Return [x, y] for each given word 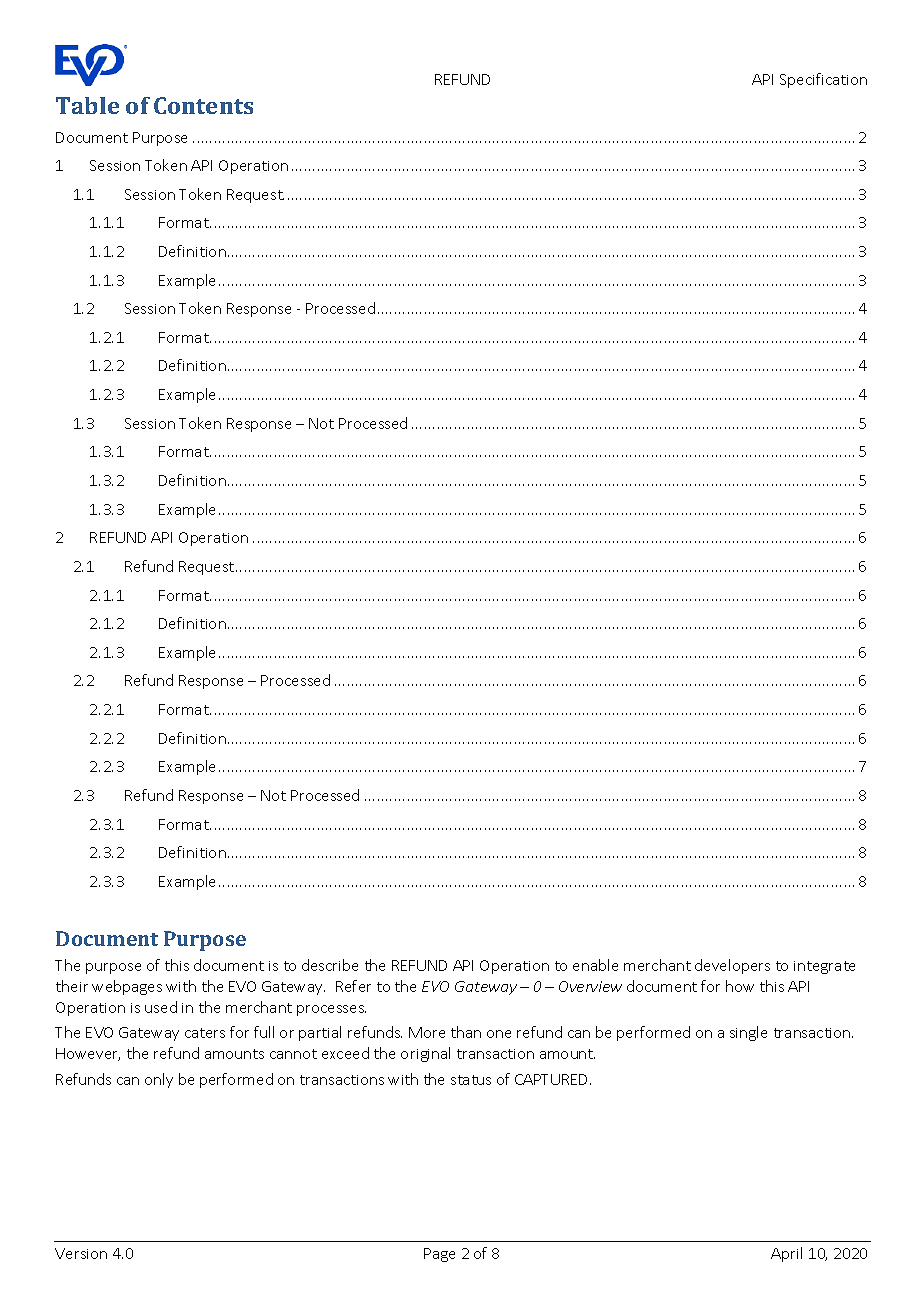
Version [81, 1253]
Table [87, 105]
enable [595, 965]
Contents [203, 105]
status [471, 1080]
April [786, 1254]
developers [732, 966]
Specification [823, 80]
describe [330, 965]
